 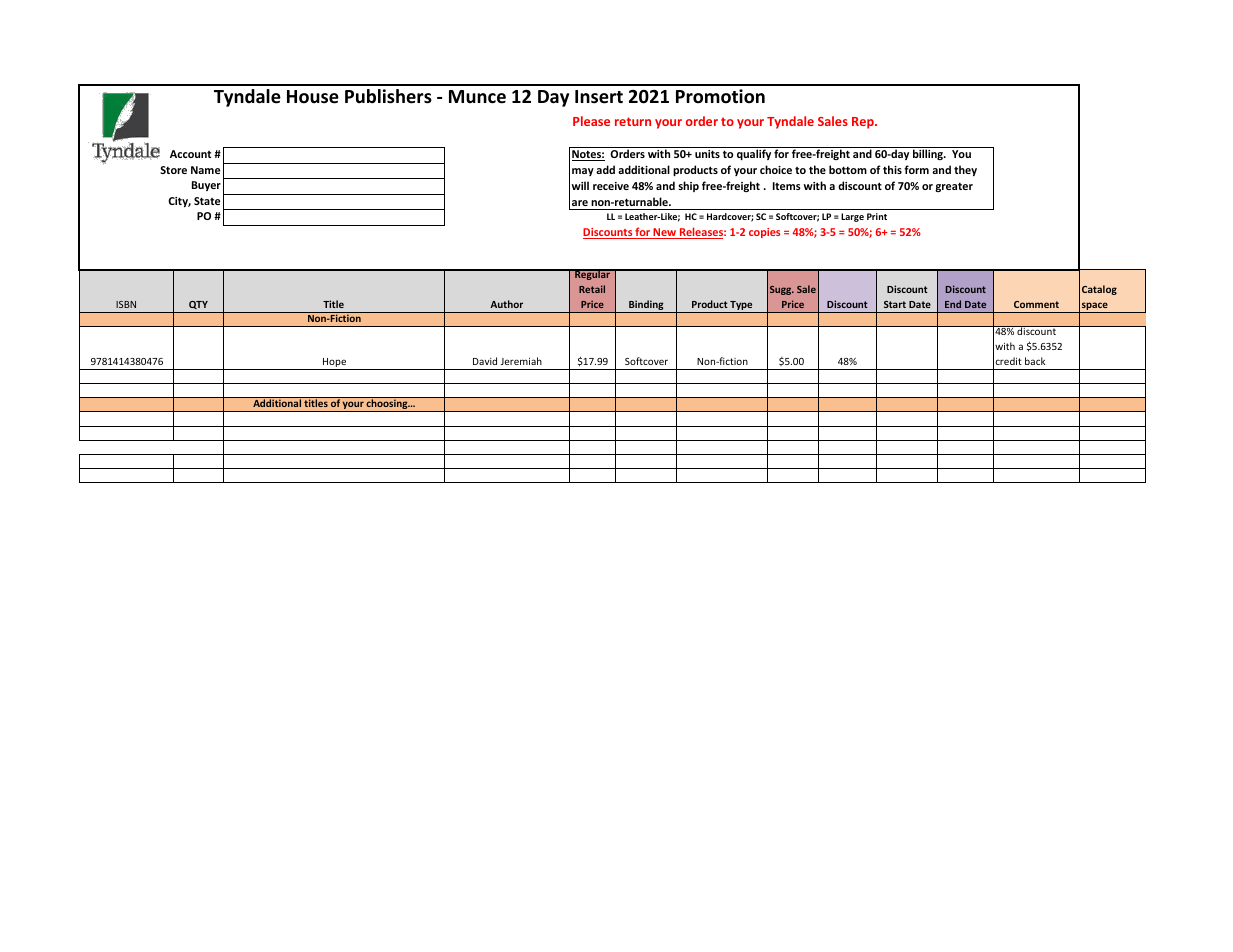 What do you see at coordinates (592, 274) in the document?
I see `Regular` at bounding box center [592, 274].
